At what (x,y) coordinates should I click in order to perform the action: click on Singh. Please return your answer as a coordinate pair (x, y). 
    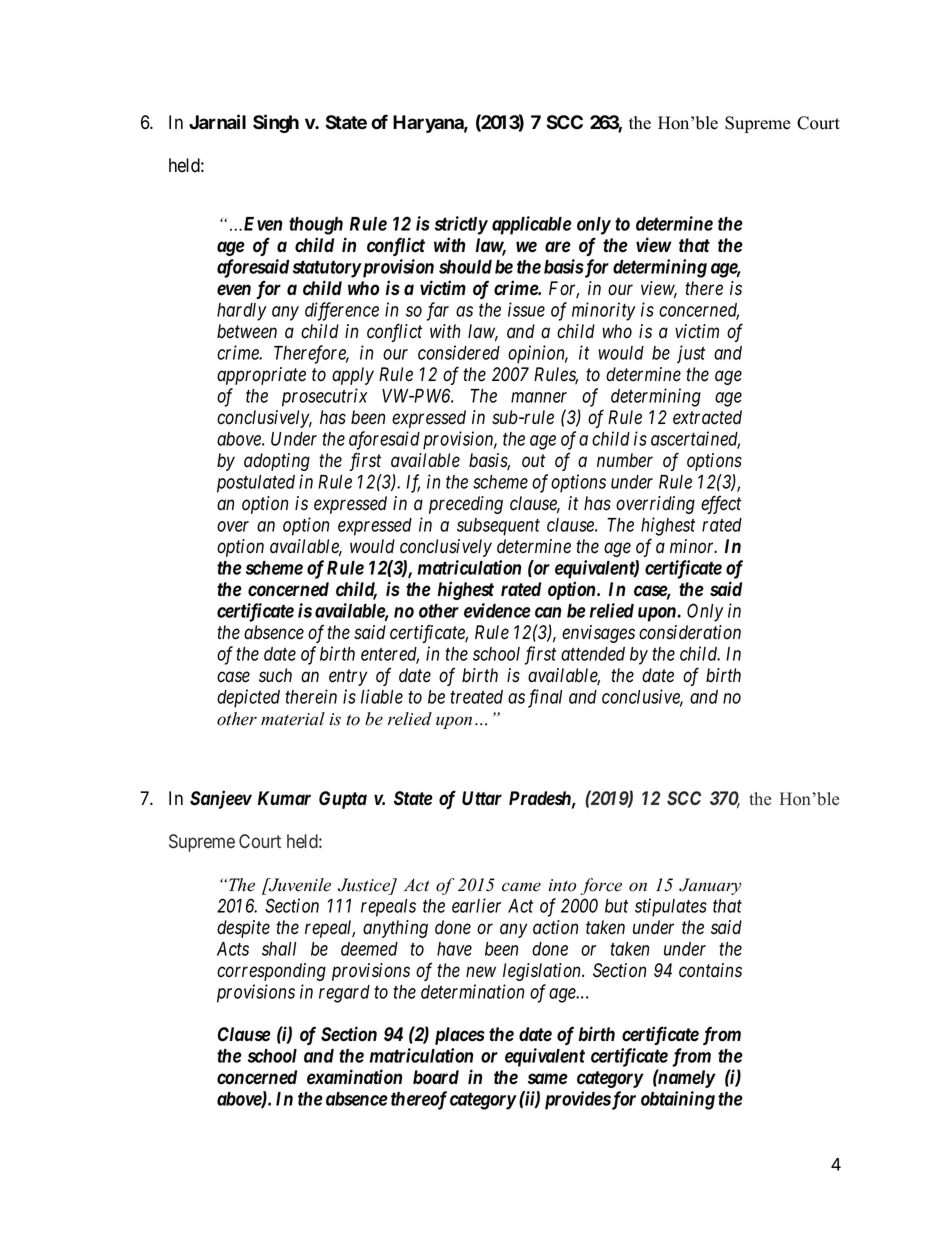
    Looking at the image, I should click on (276, 123).
